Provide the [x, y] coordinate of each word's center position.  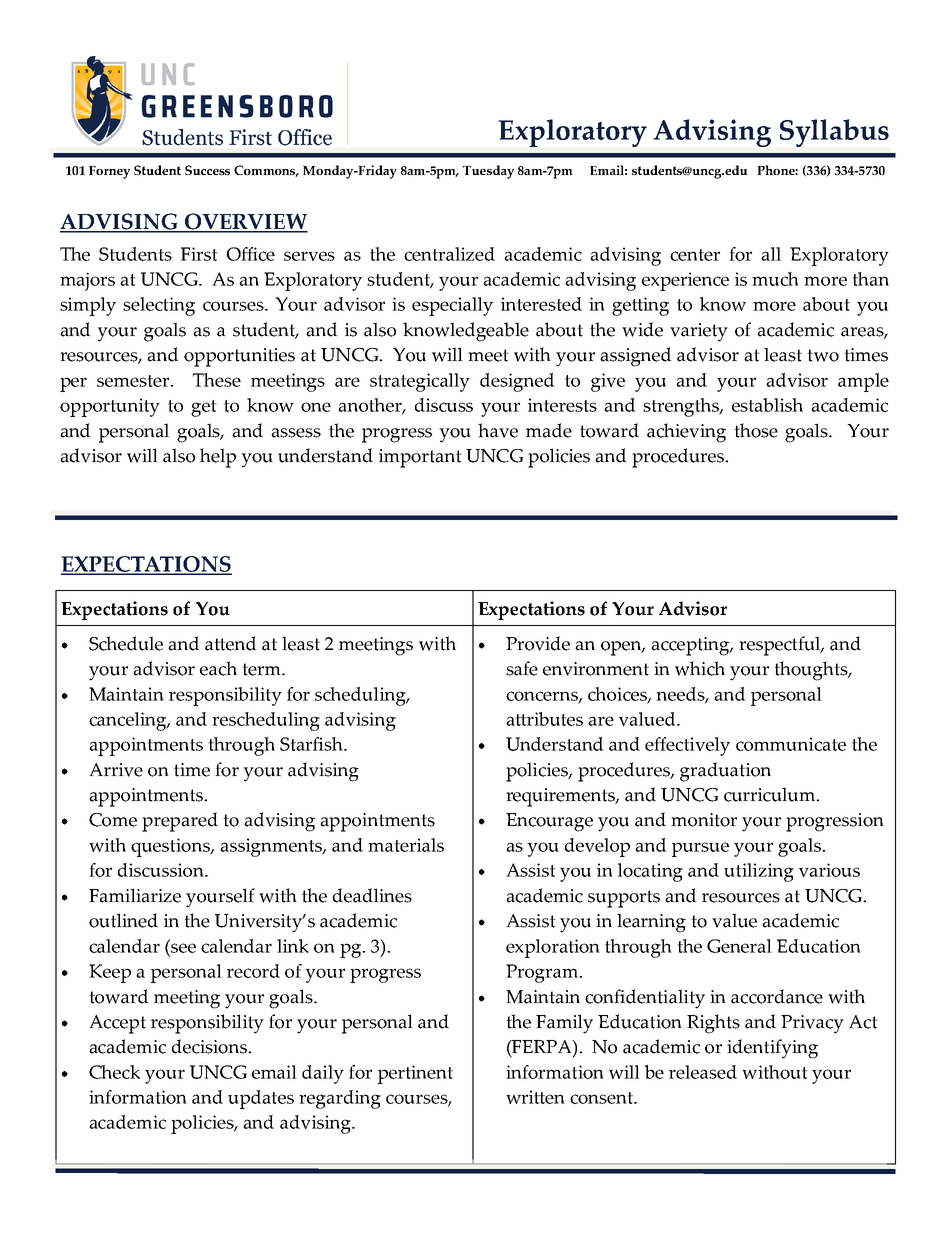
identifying [772, 1049]
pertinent [415, 1074]
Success [207, 170]
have [498, 430]
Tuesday [488, 172]
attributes [544, 719]
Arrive [116, 770]
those [756, 430]
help [218, 458]
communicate [791, 744]
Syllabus [834, 133]
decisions [210, 1046]
